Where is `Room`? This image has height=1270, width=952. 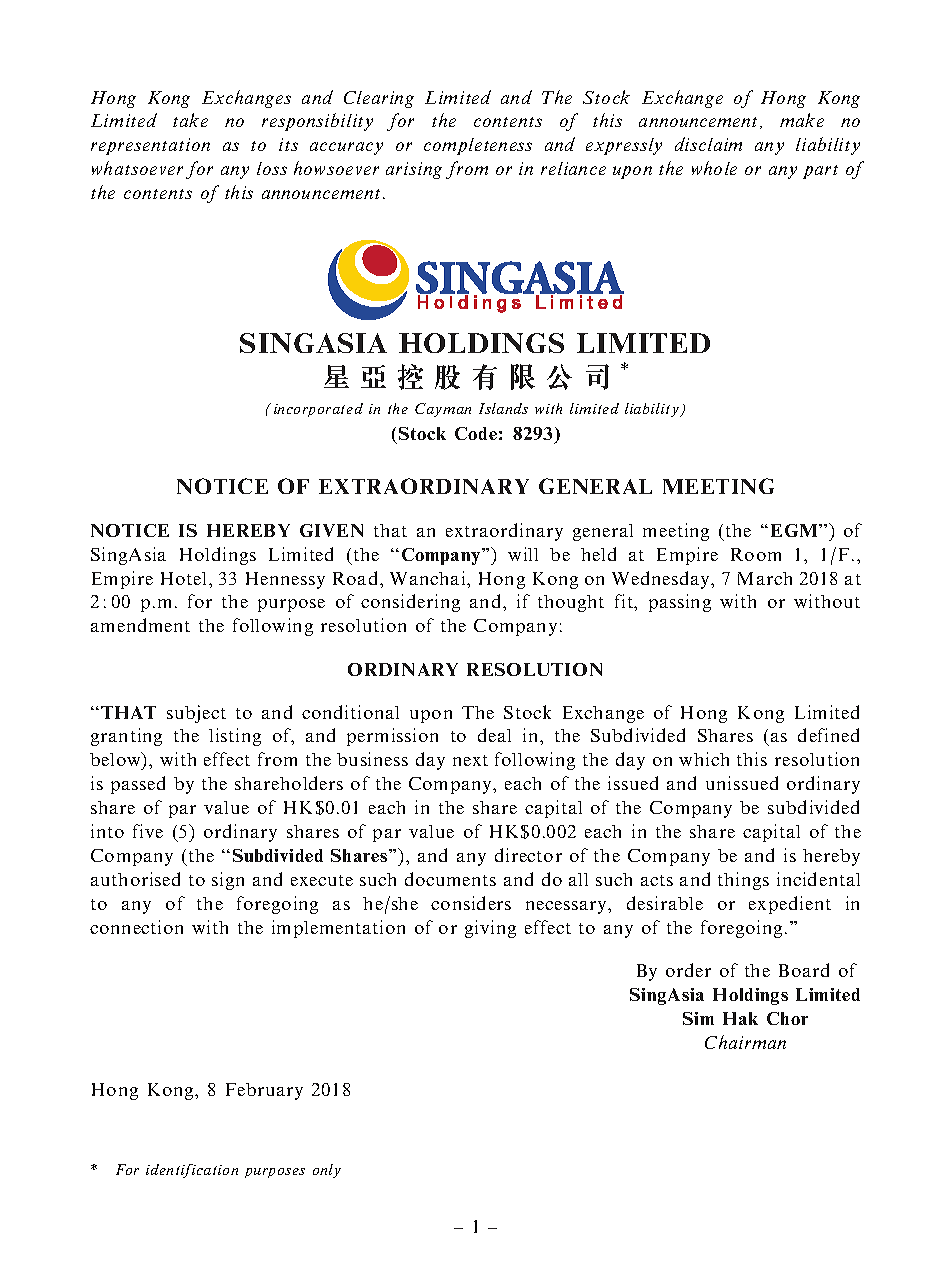
Room is located at coordinates (756, 554).
